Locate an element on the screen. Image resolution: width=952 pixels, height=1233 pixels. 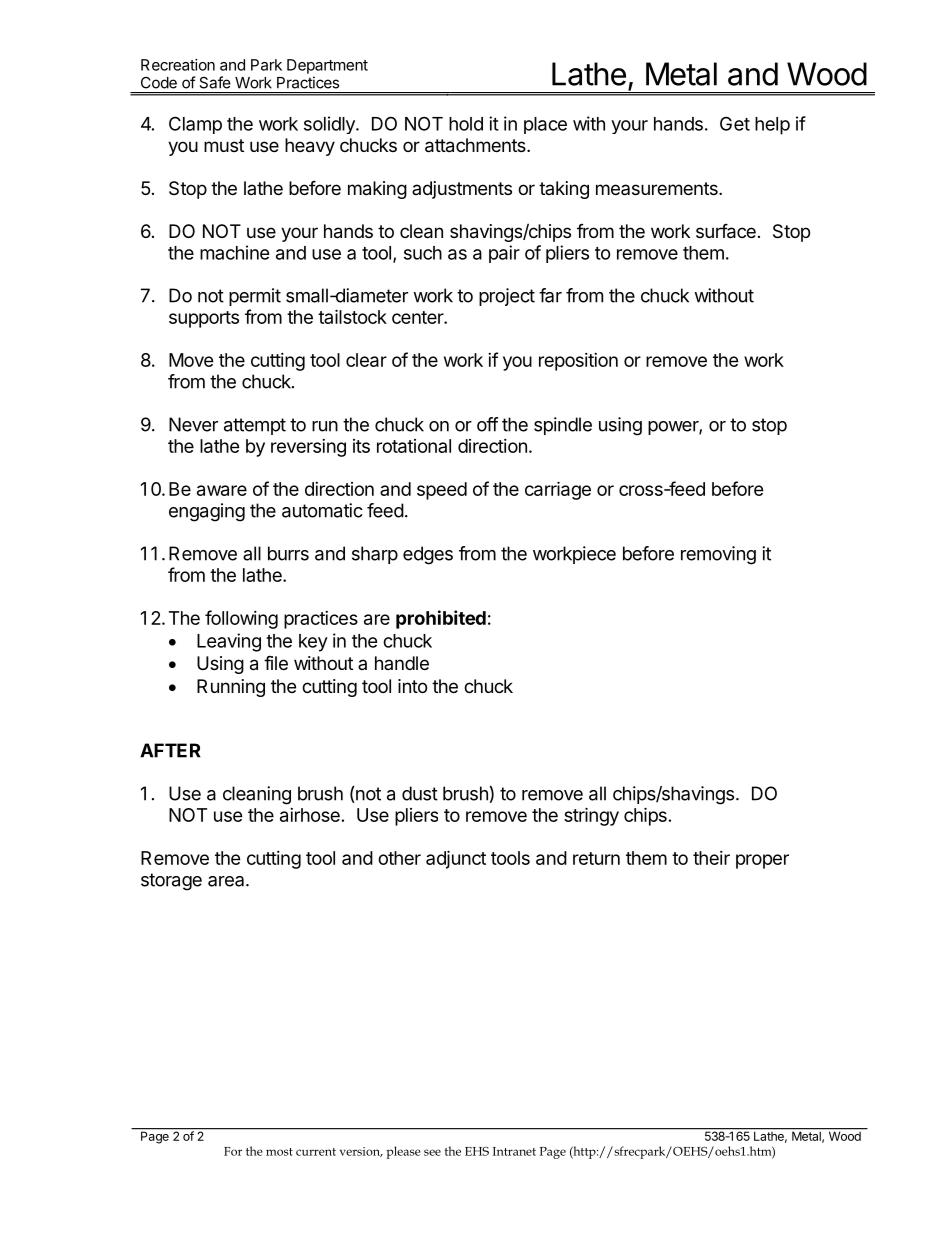
dust is located at coordinates (420, 793).
